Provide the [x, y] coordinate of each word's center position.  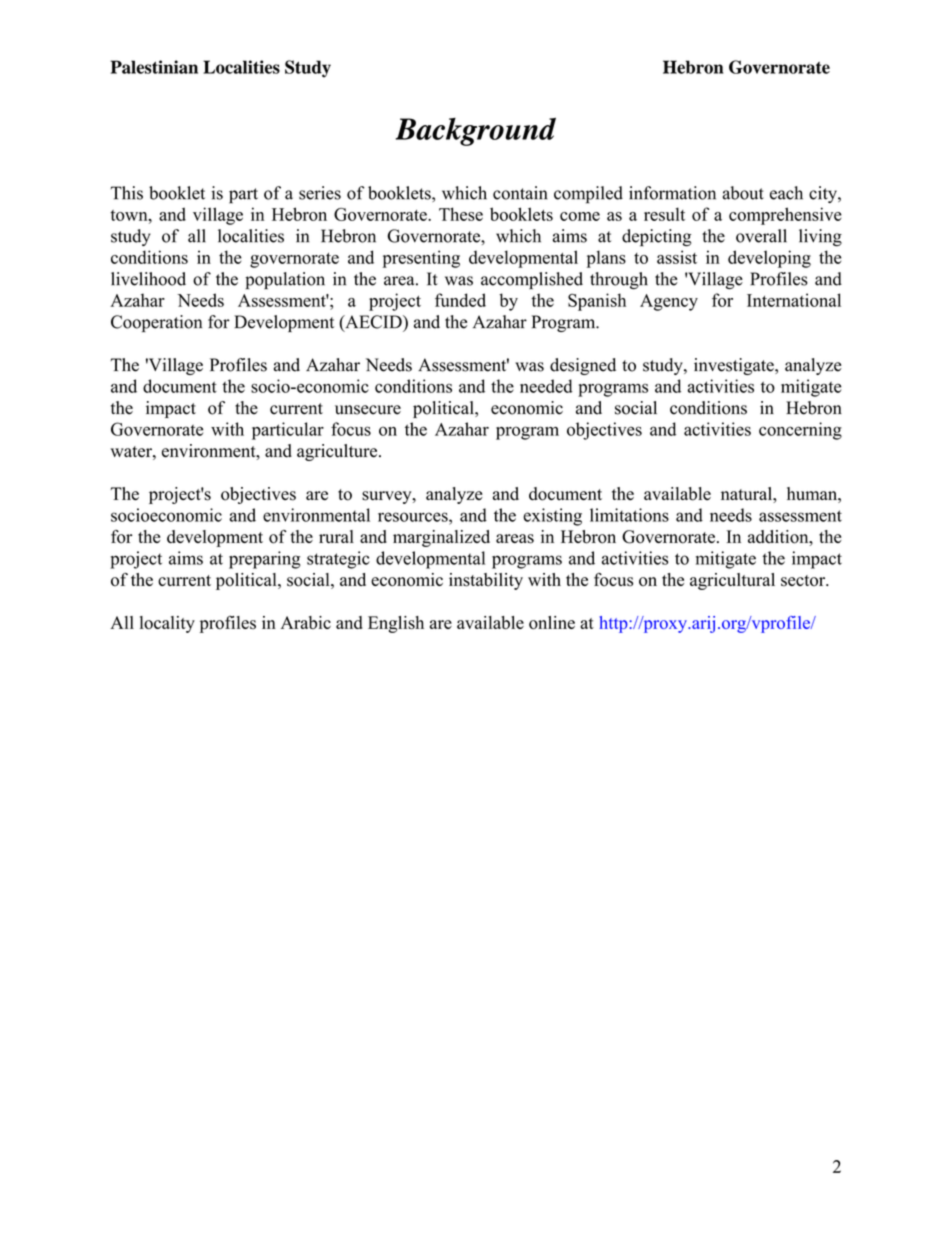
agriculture [338, 452]
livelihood [148, 279]
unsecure [368, 410]
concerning [800, 431]
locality [167, 624]
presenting [421, 259]
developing [769, 259]
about [743, 193]
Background [475, 132]
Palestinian [154, 67]
